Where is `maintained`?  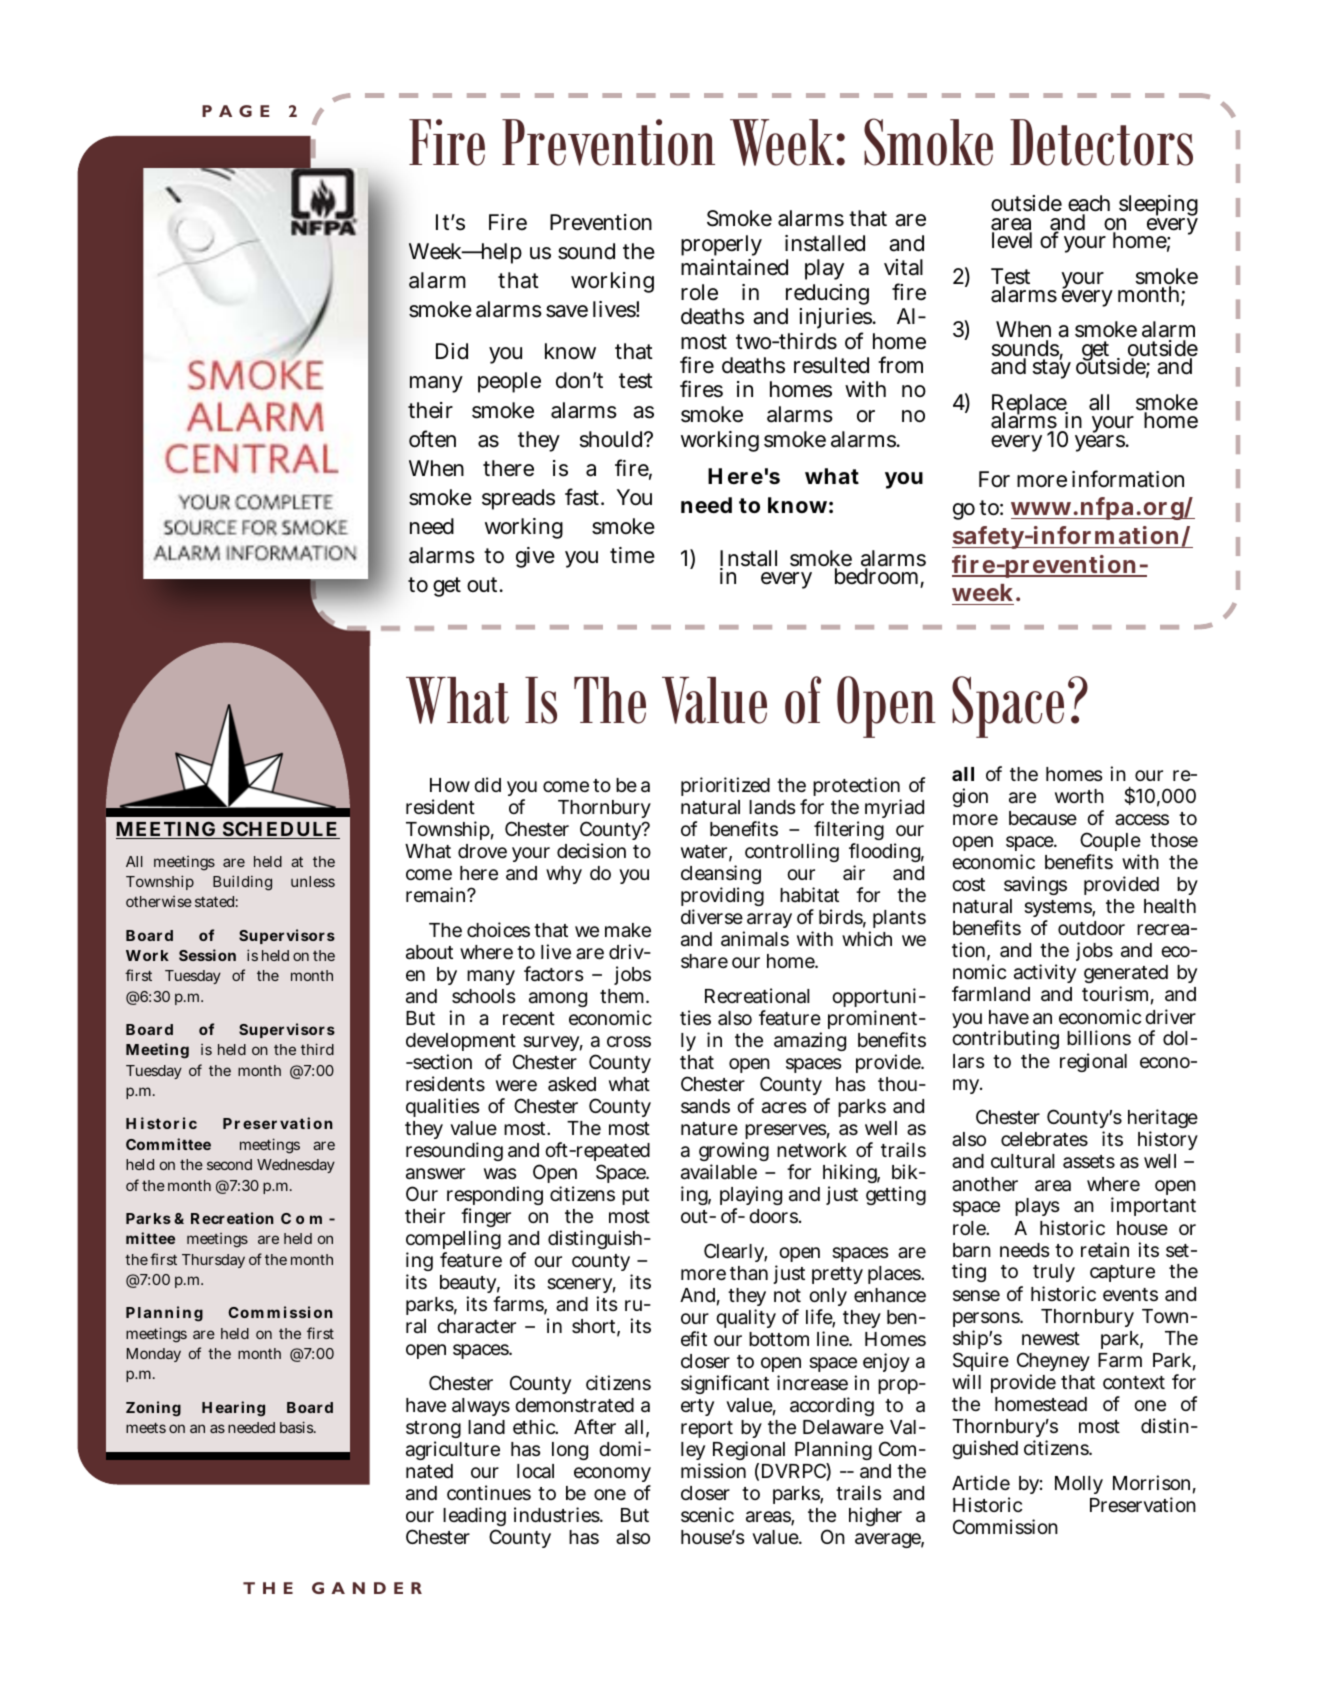
maintained is located at coordinates (734, 267).
